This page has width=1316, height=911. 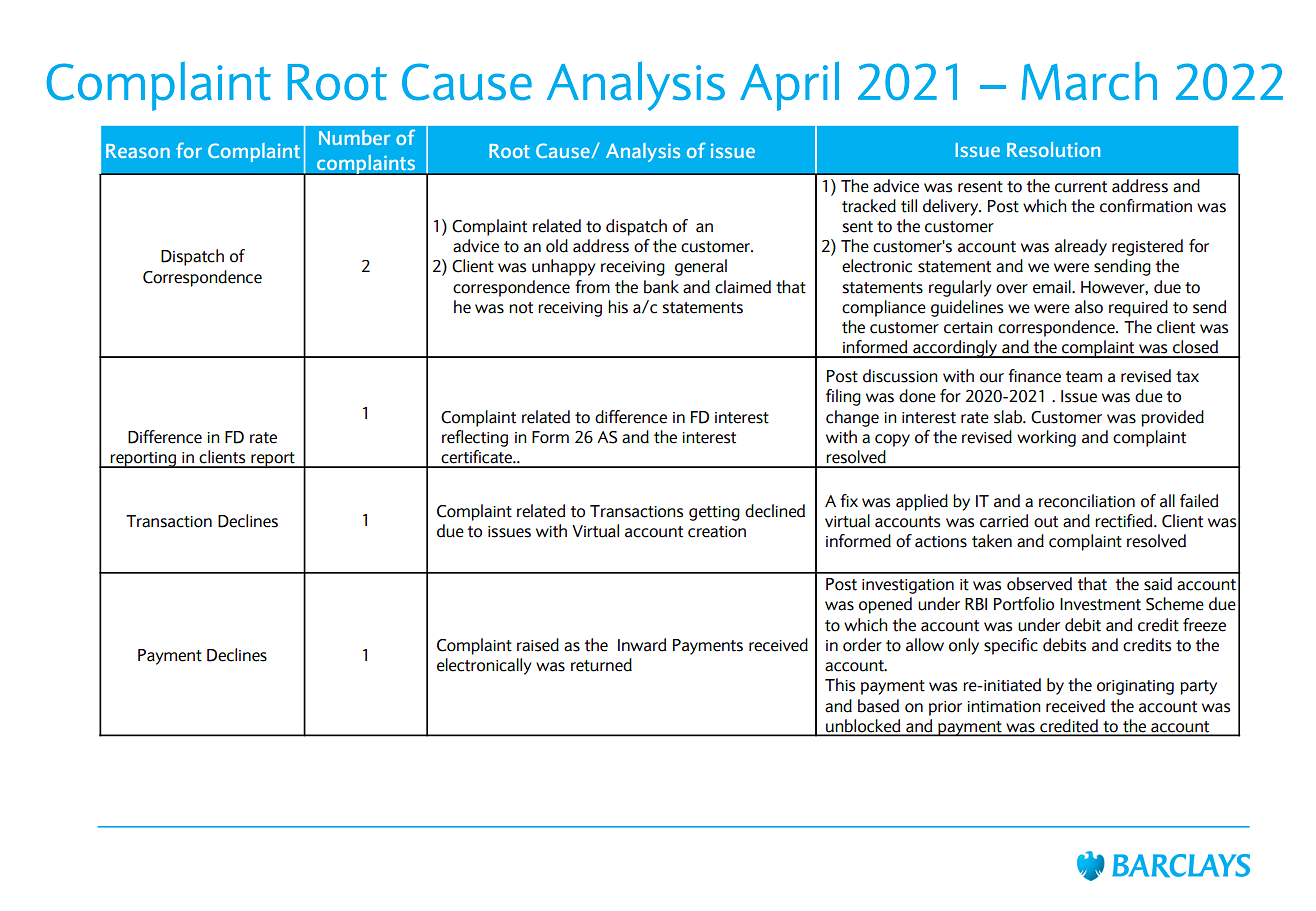 What do you see at coordinates (843, 397) in the page?
I see `filing` at bounding box center [843, 397].
